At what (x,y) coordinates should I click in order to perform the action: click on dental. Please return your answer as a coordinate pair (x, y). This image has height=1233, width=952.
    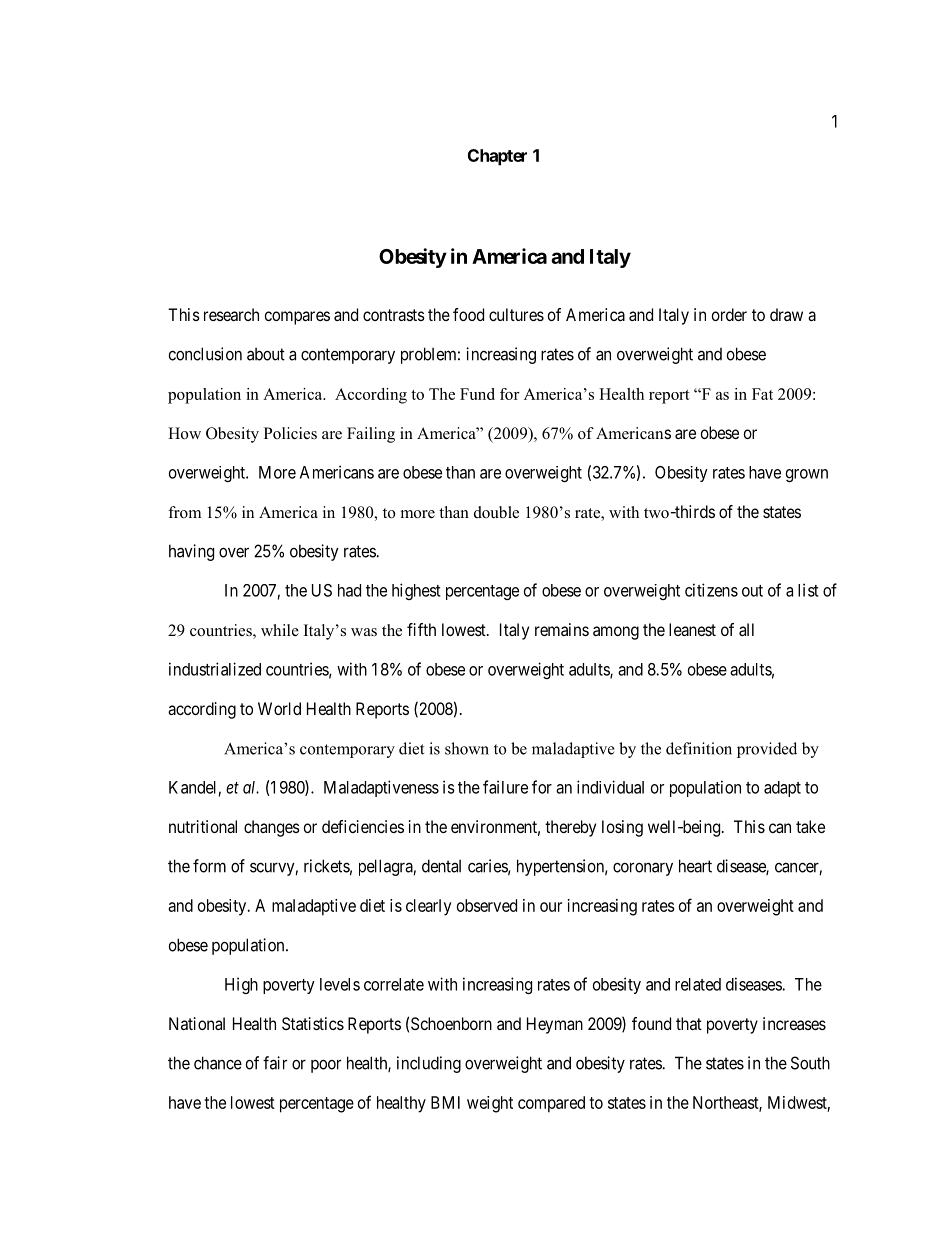
    Looking at the image, I should click on (441, 866).
